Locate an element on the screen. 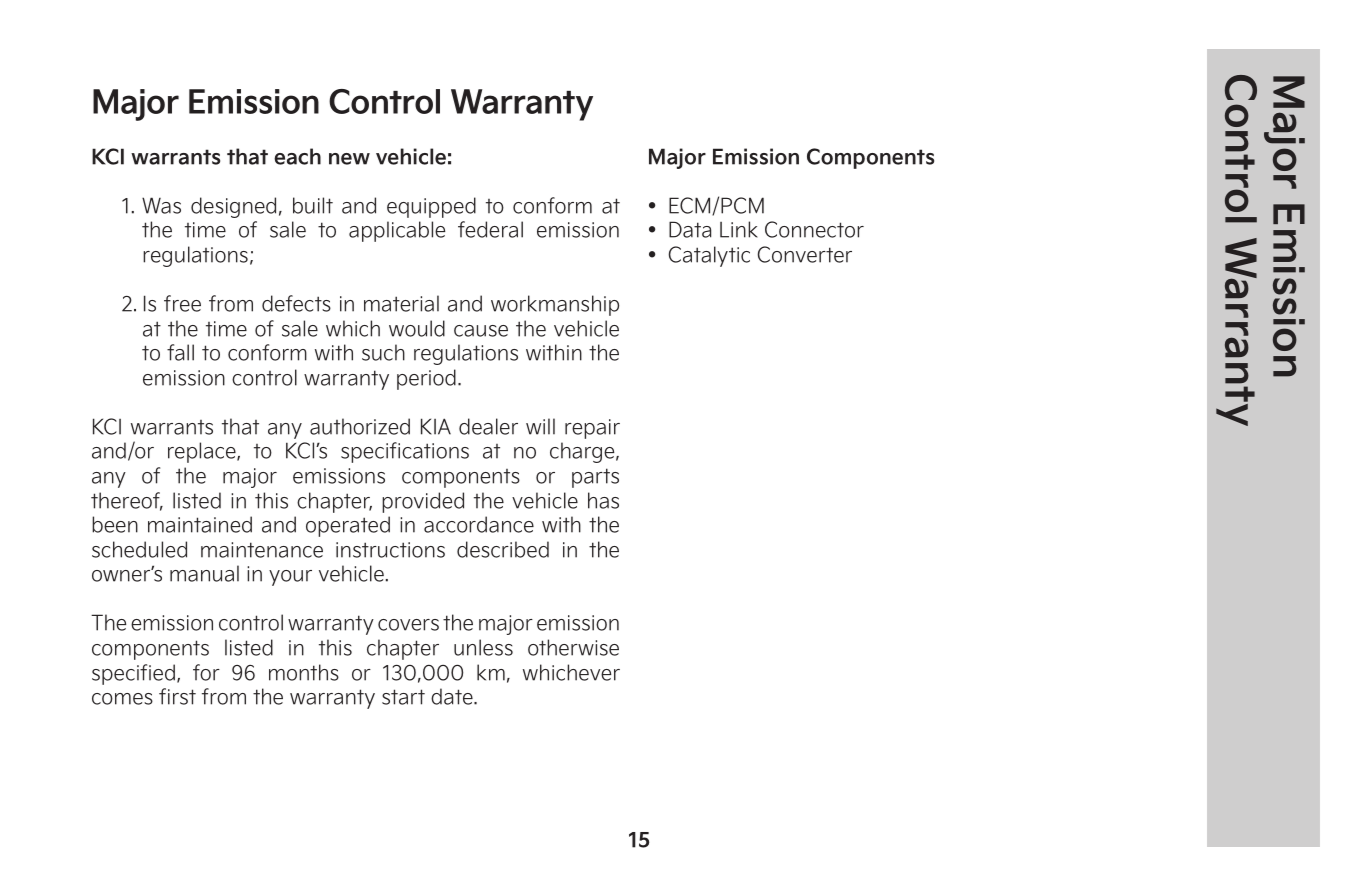 Image resolution: width=1368 pixels, height=896 pixels. otherwise is located at coordinates (573, 647).
